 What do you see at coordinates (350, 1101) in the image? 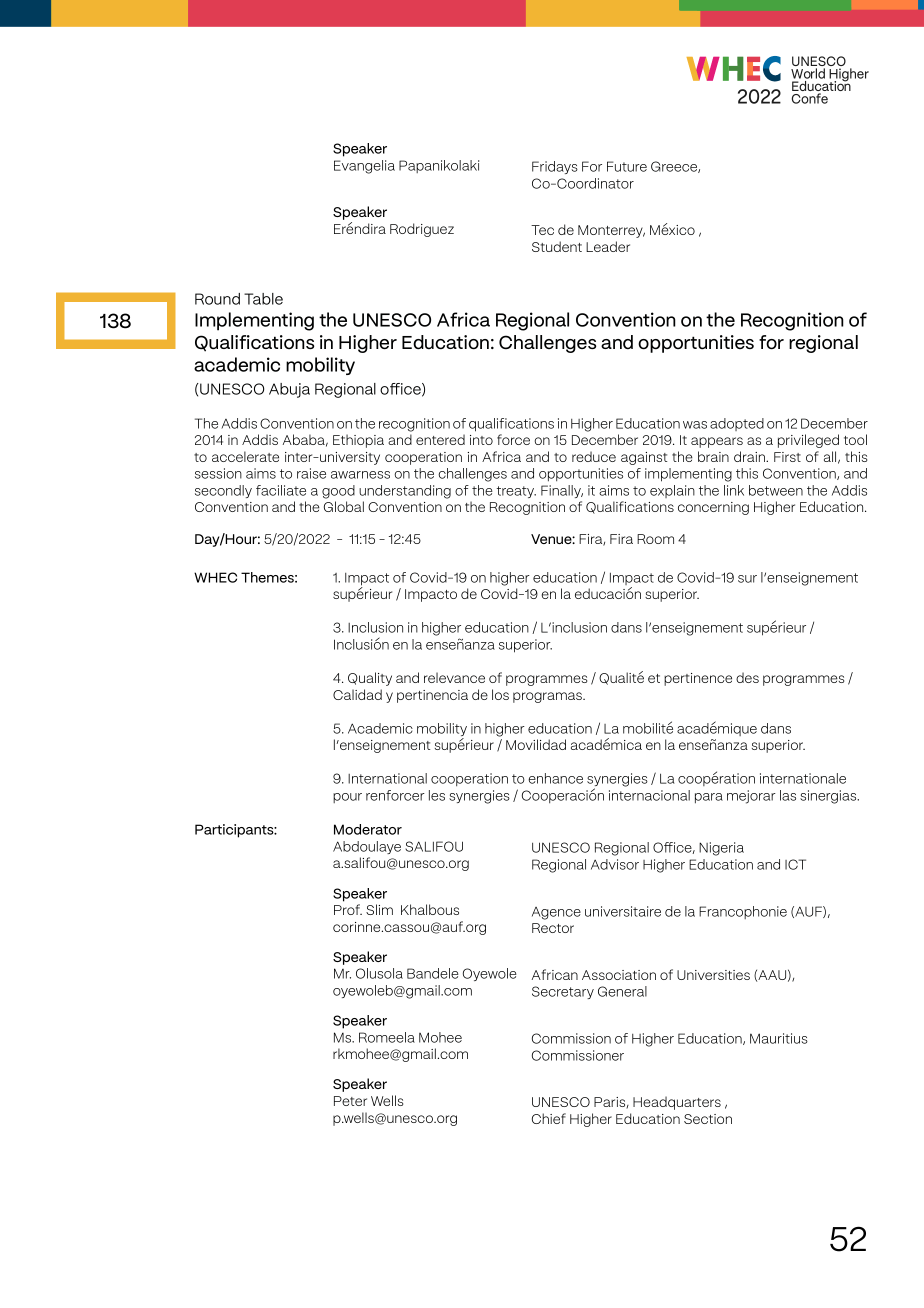
I see `Peter` at bounding box center [350, 1101].
